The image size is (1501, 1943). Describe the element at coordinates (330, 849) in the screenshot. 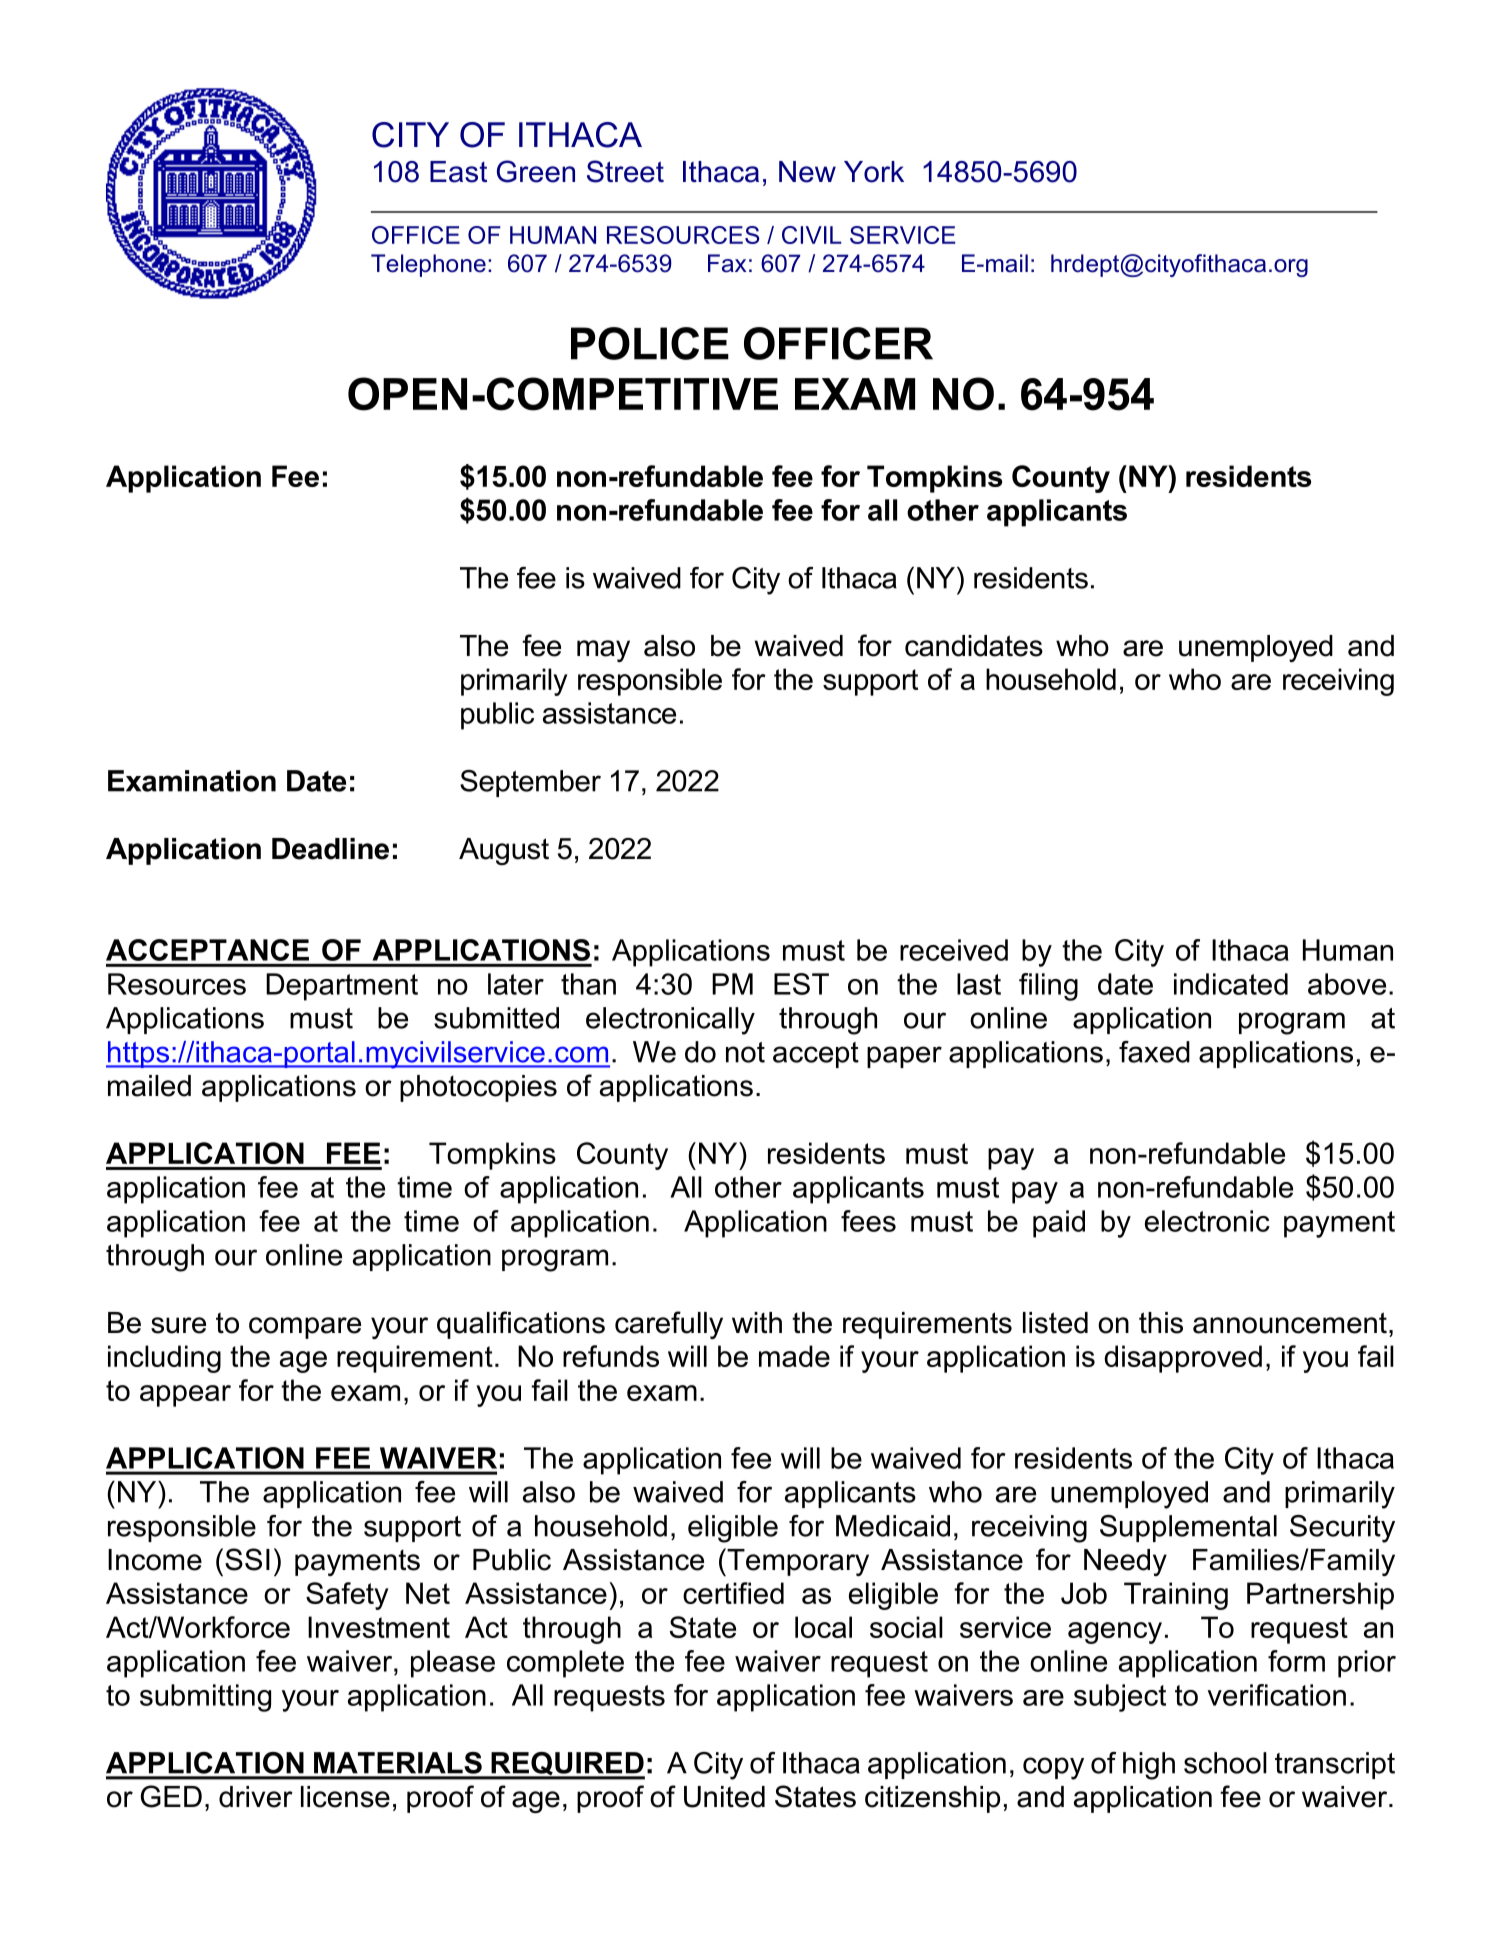

I see `Deadline` at that location.
